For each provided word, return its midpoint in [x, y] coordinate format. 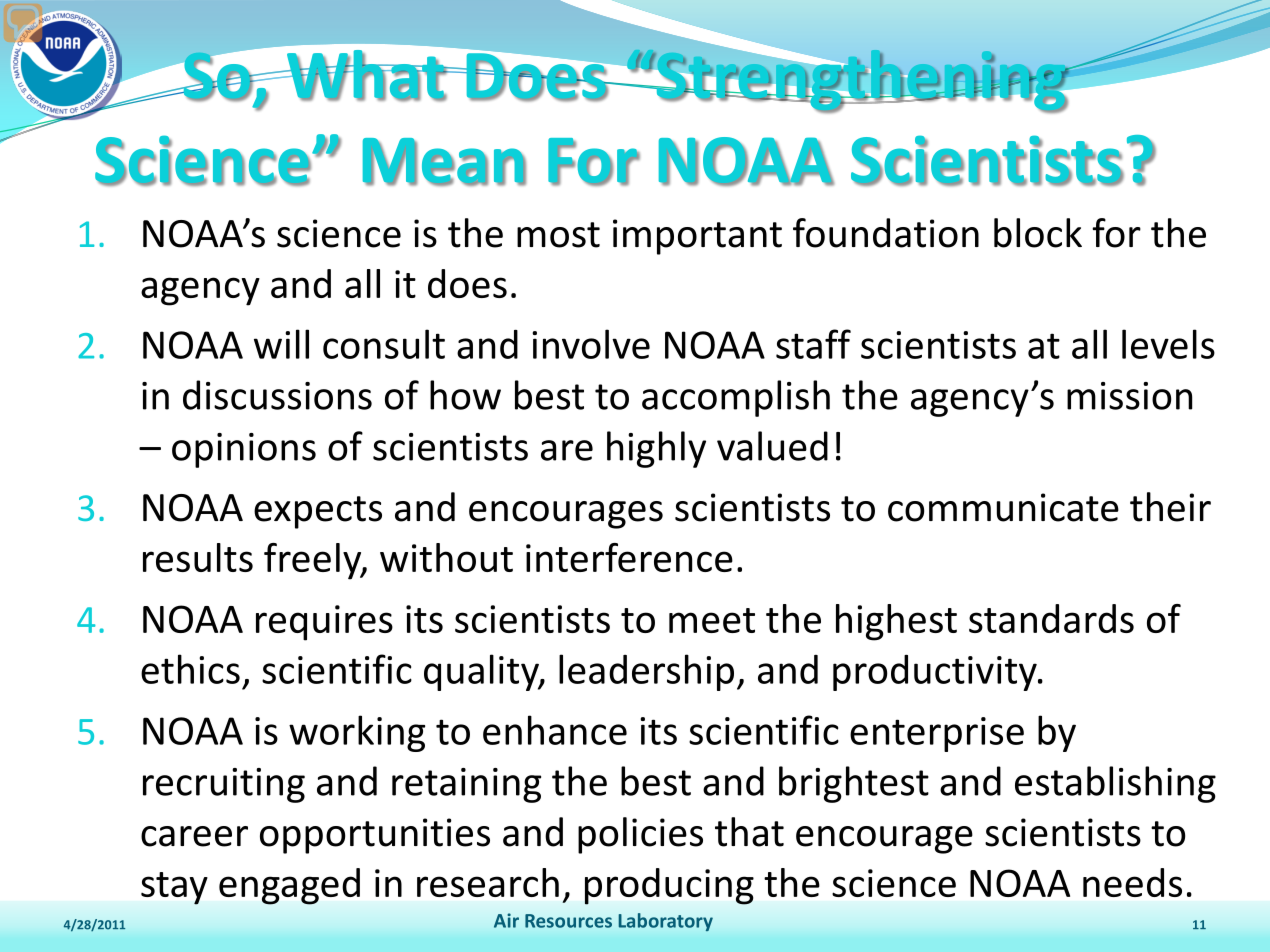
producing [669, 886]
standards [1051, 618]
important [697, 237]
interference [629, 557]
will [281, 344]
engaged [289, 886]
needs [1132, 882]
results [198, 557]
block [1038, 233]
